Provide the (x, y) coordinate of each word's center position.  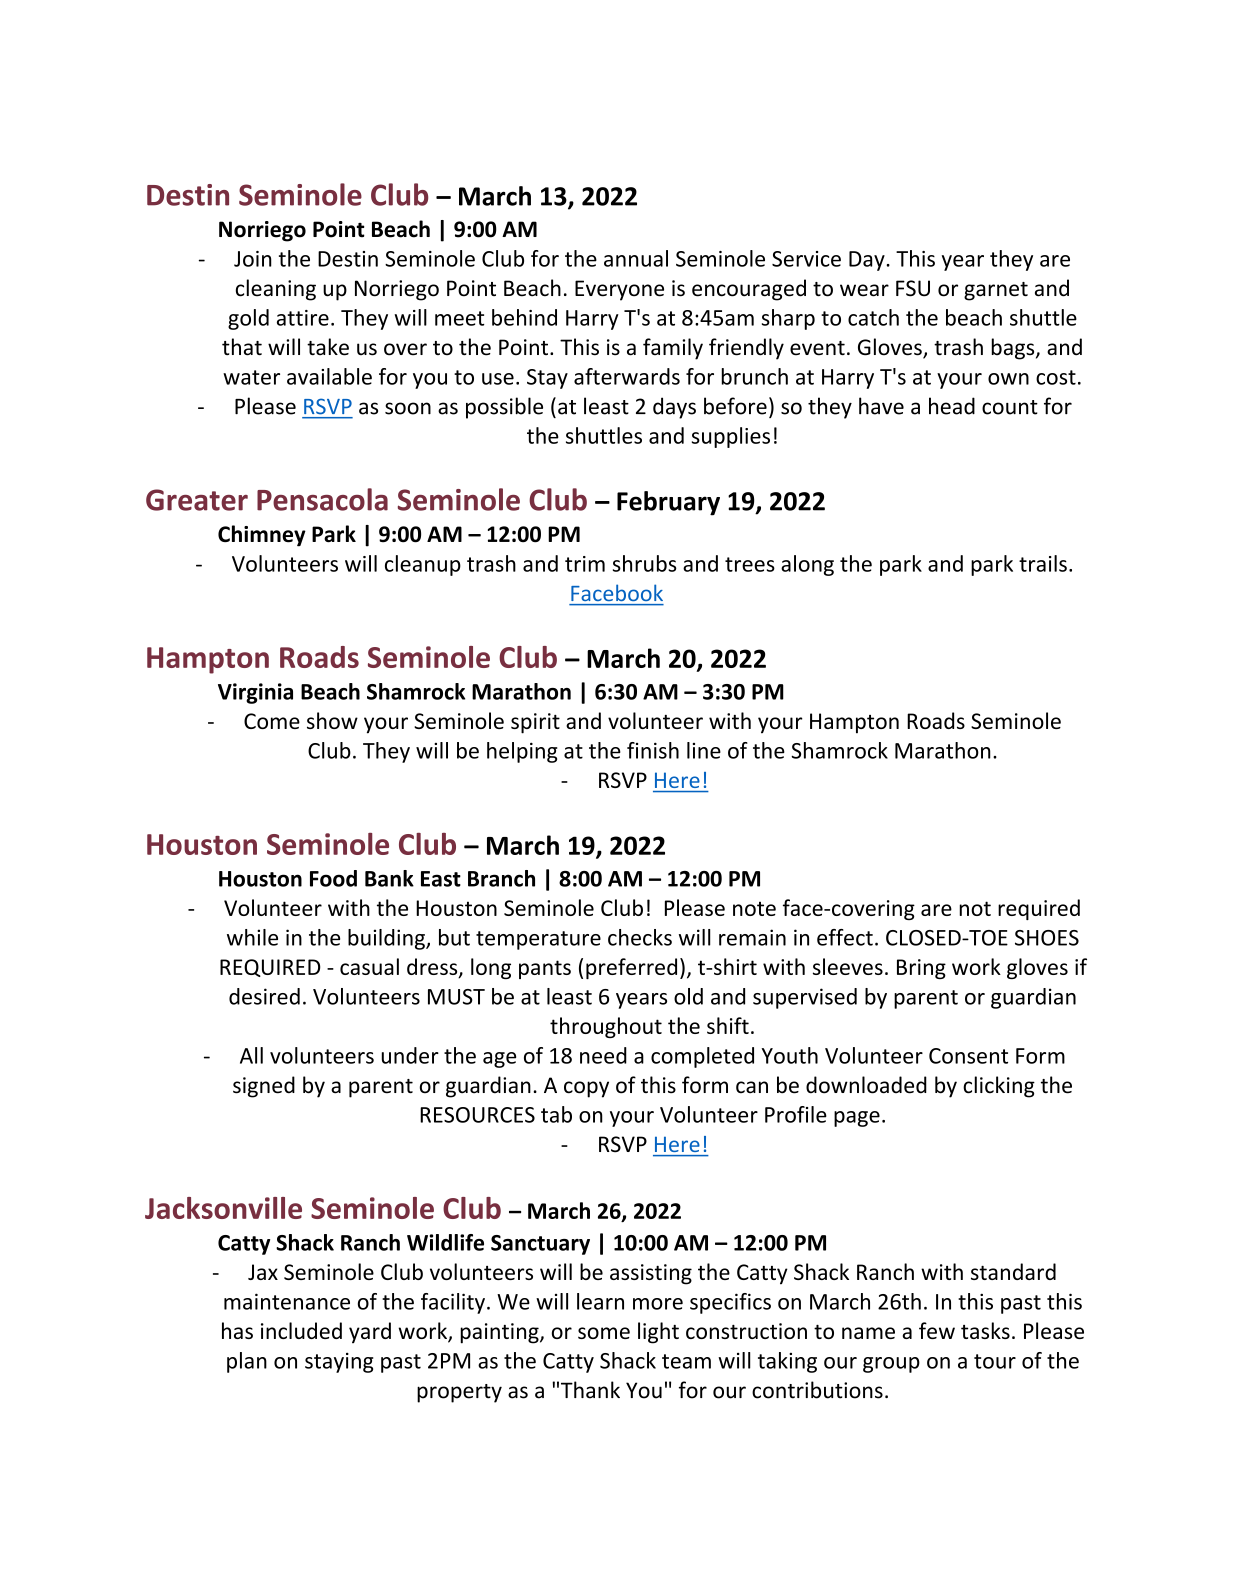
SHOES (1047, 938)
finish (653, 750)
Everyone (619, 290)
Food (333, 878)
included (301, 1330)
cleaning (276, 290)
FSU (913, 288)
